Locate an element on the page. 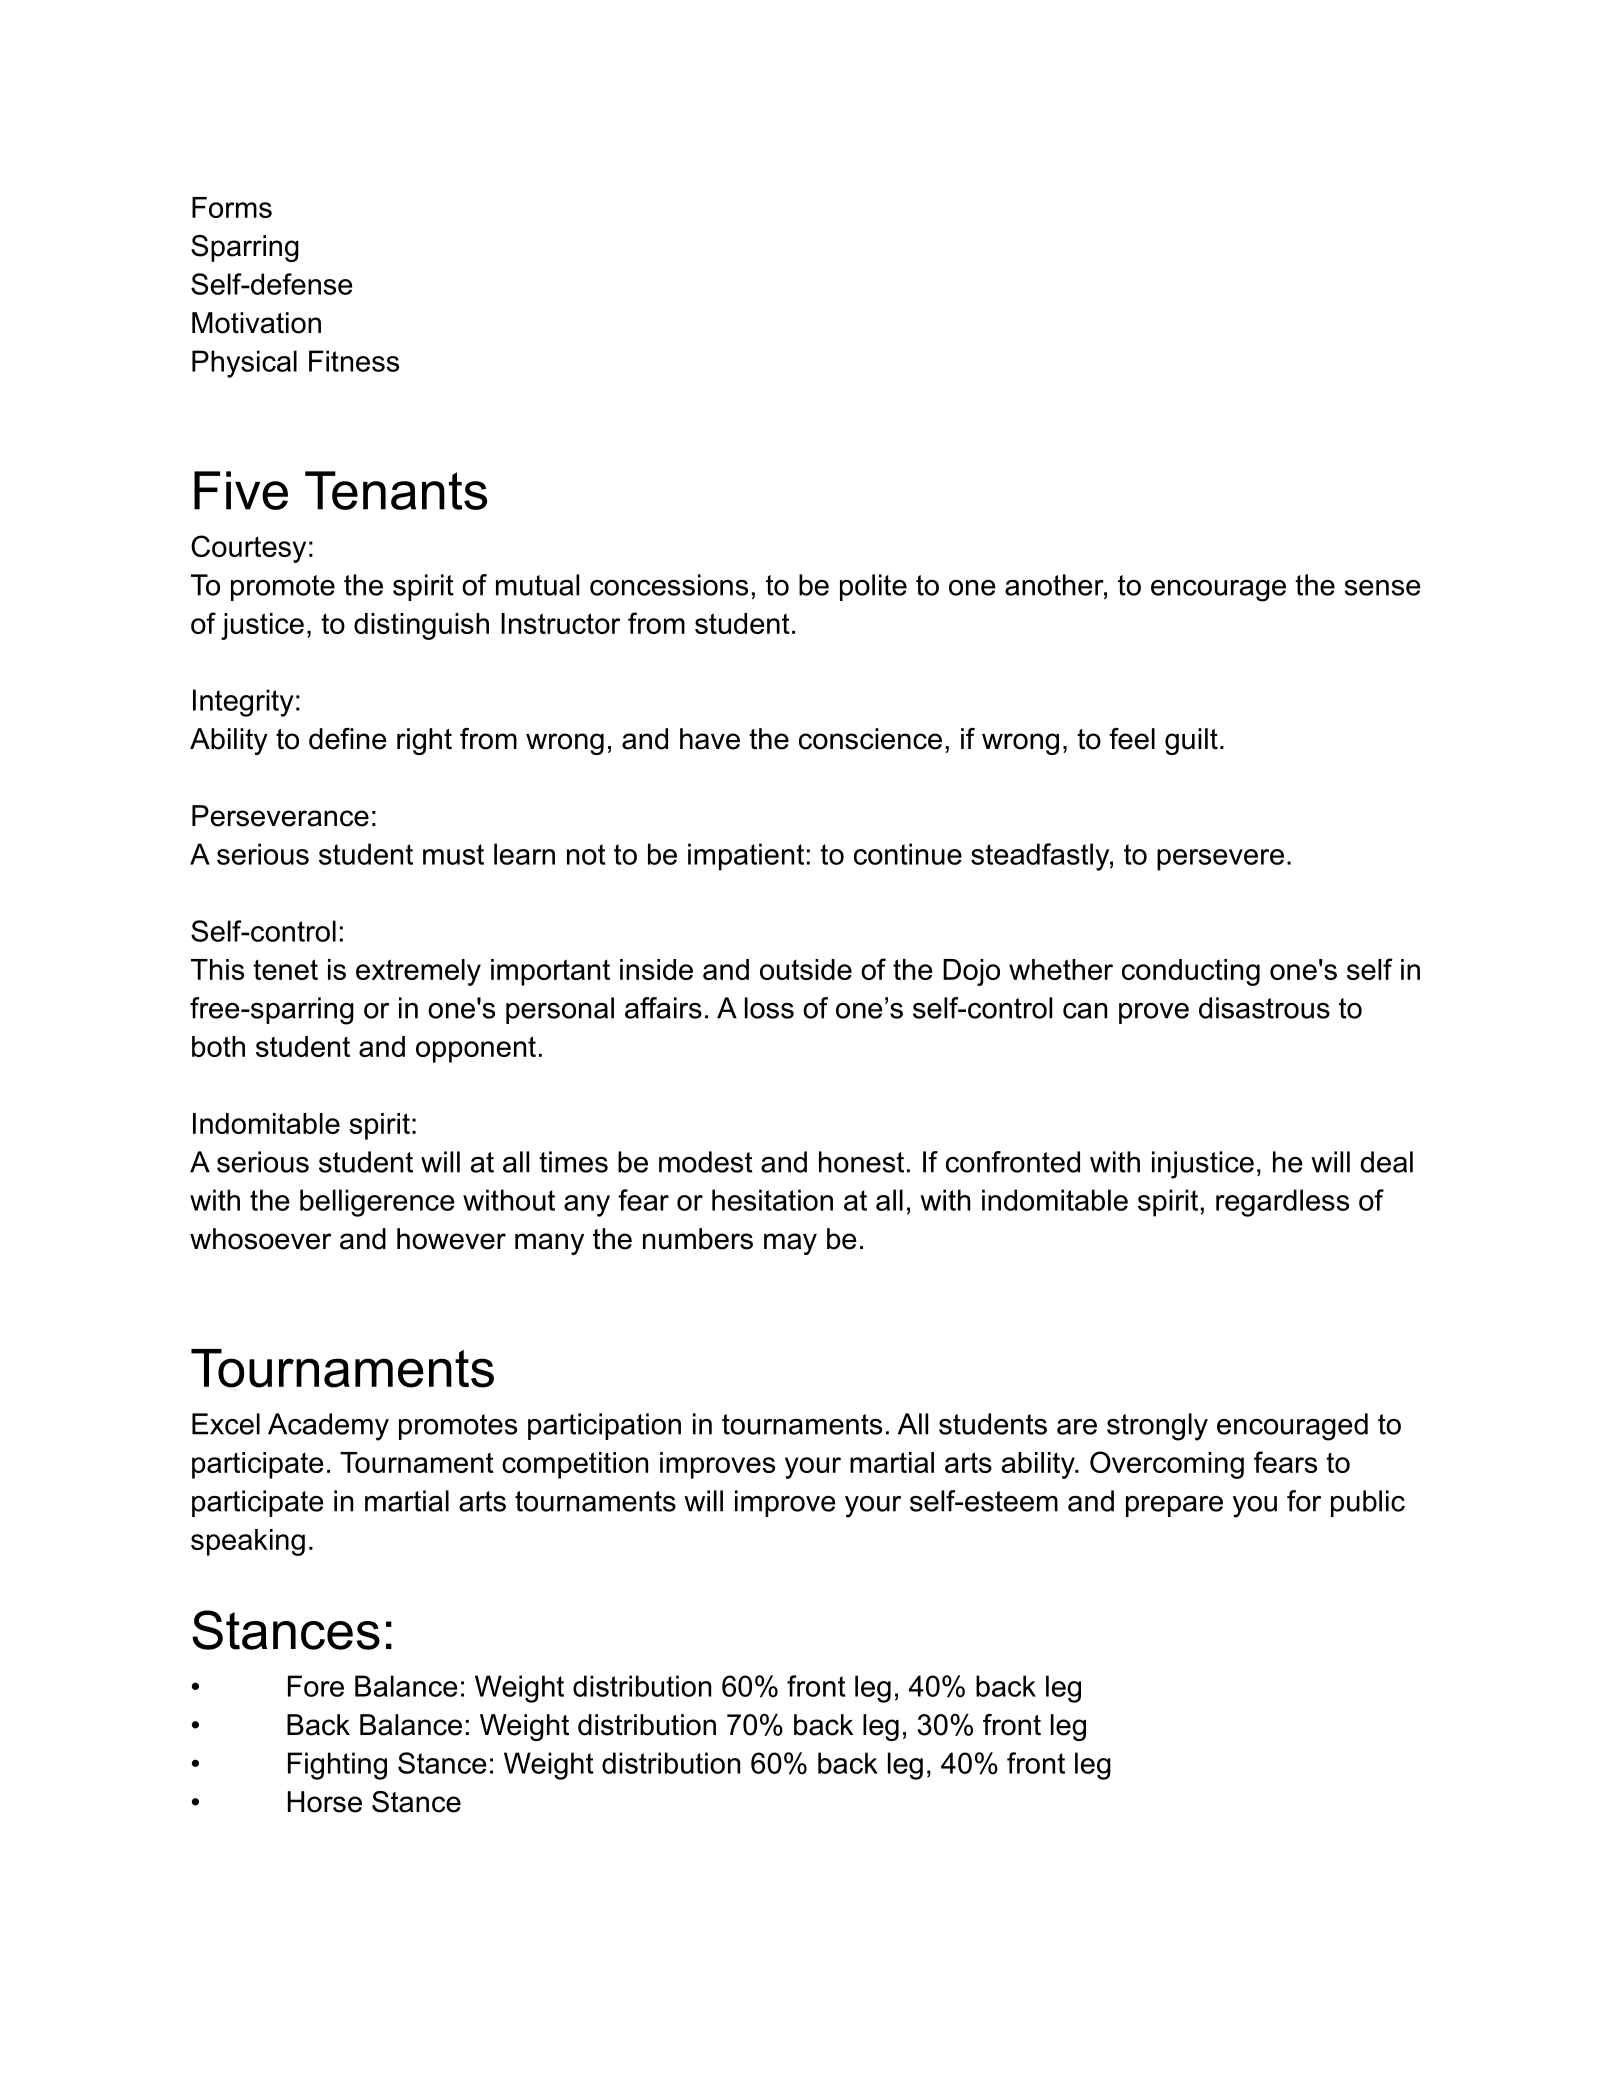 The image size is (1618, 2094). loss is located at coordinates (769, 1008).
